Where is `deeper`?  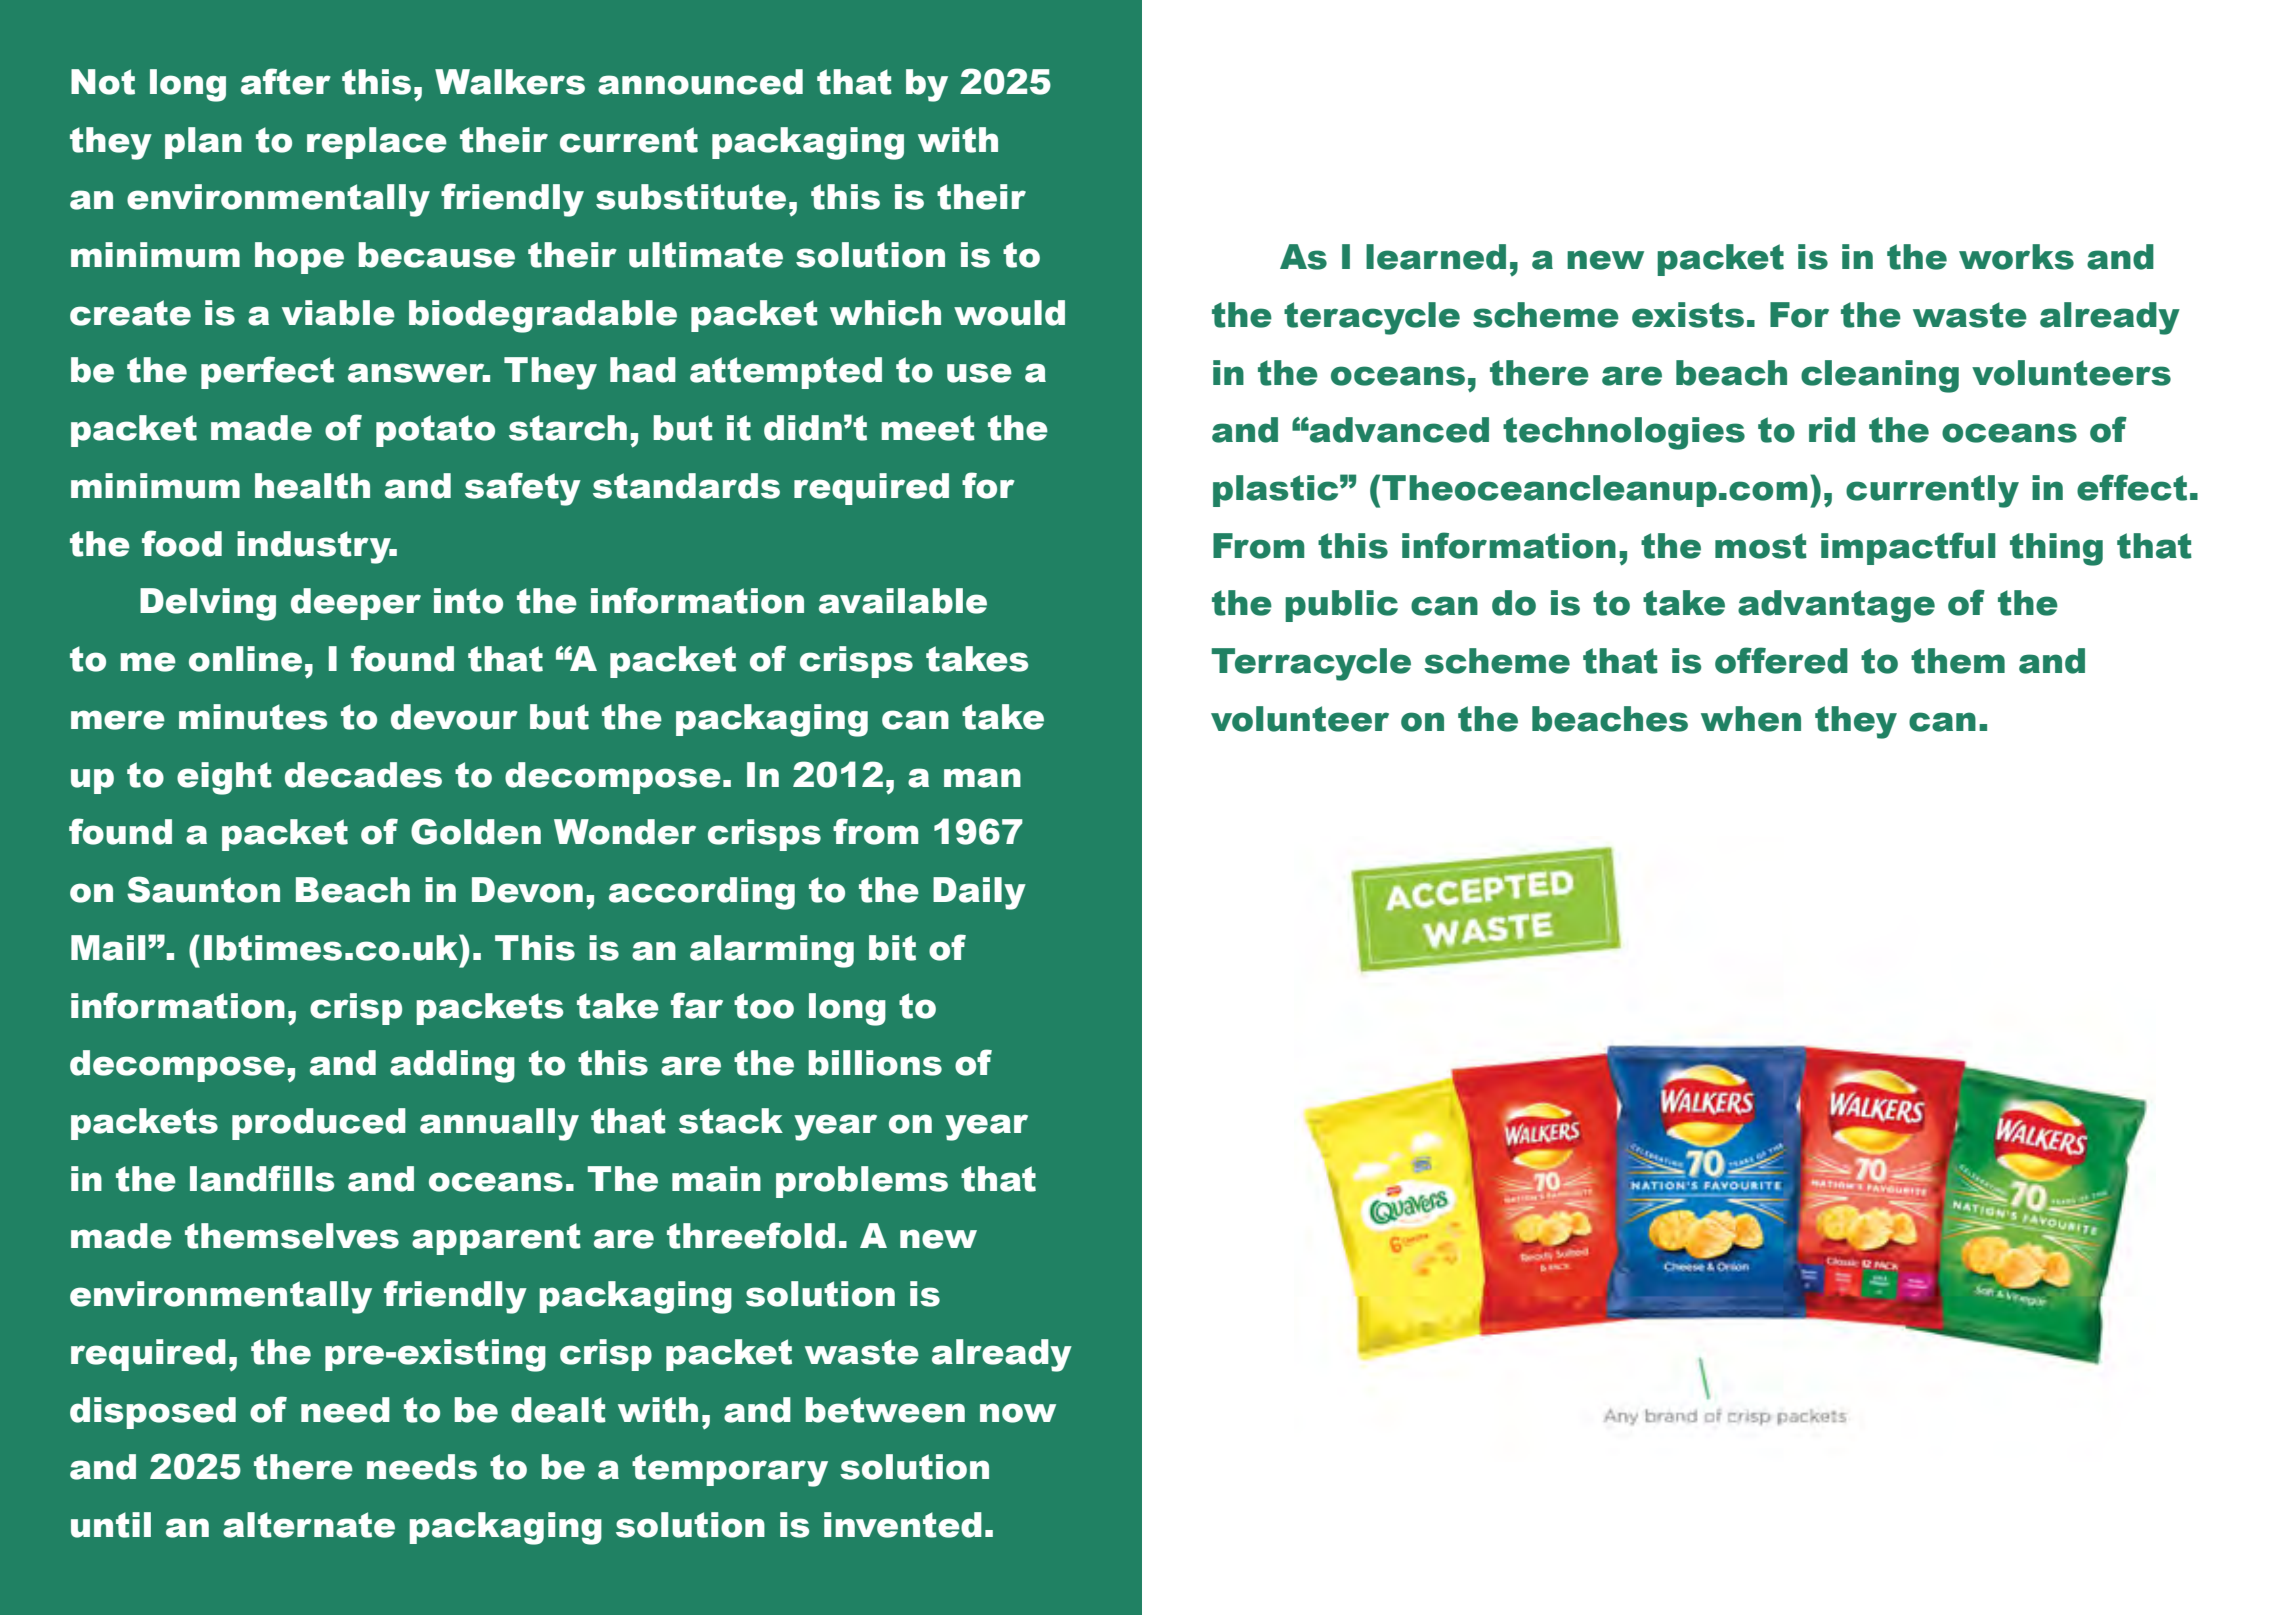
deeper is located at coordinates (356, 604).
